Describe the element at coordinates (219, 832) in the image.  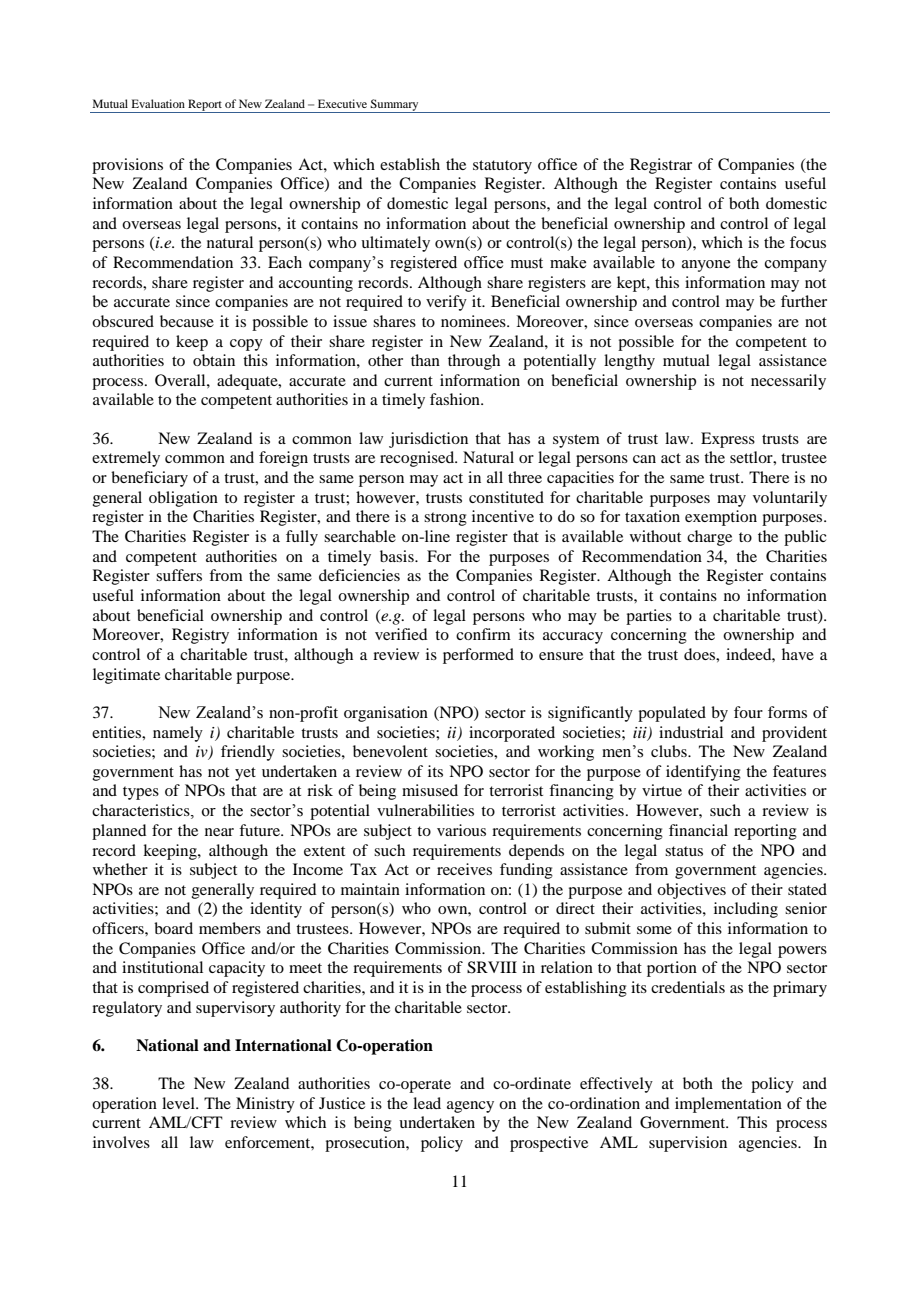
I see `near` at that location.
